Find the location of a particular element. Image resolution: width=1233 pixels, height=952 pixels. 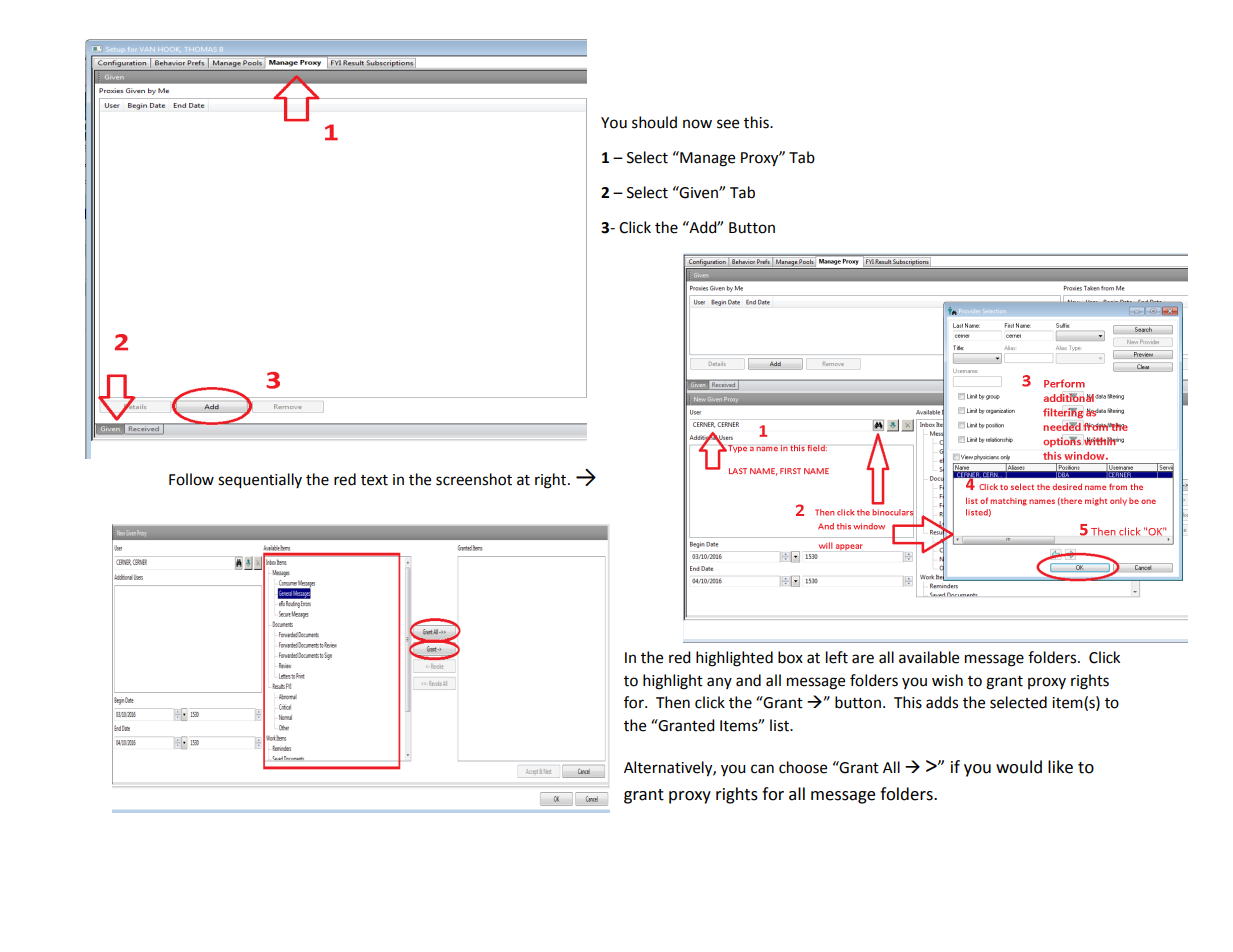

available is located at coordinates (929, 657).
